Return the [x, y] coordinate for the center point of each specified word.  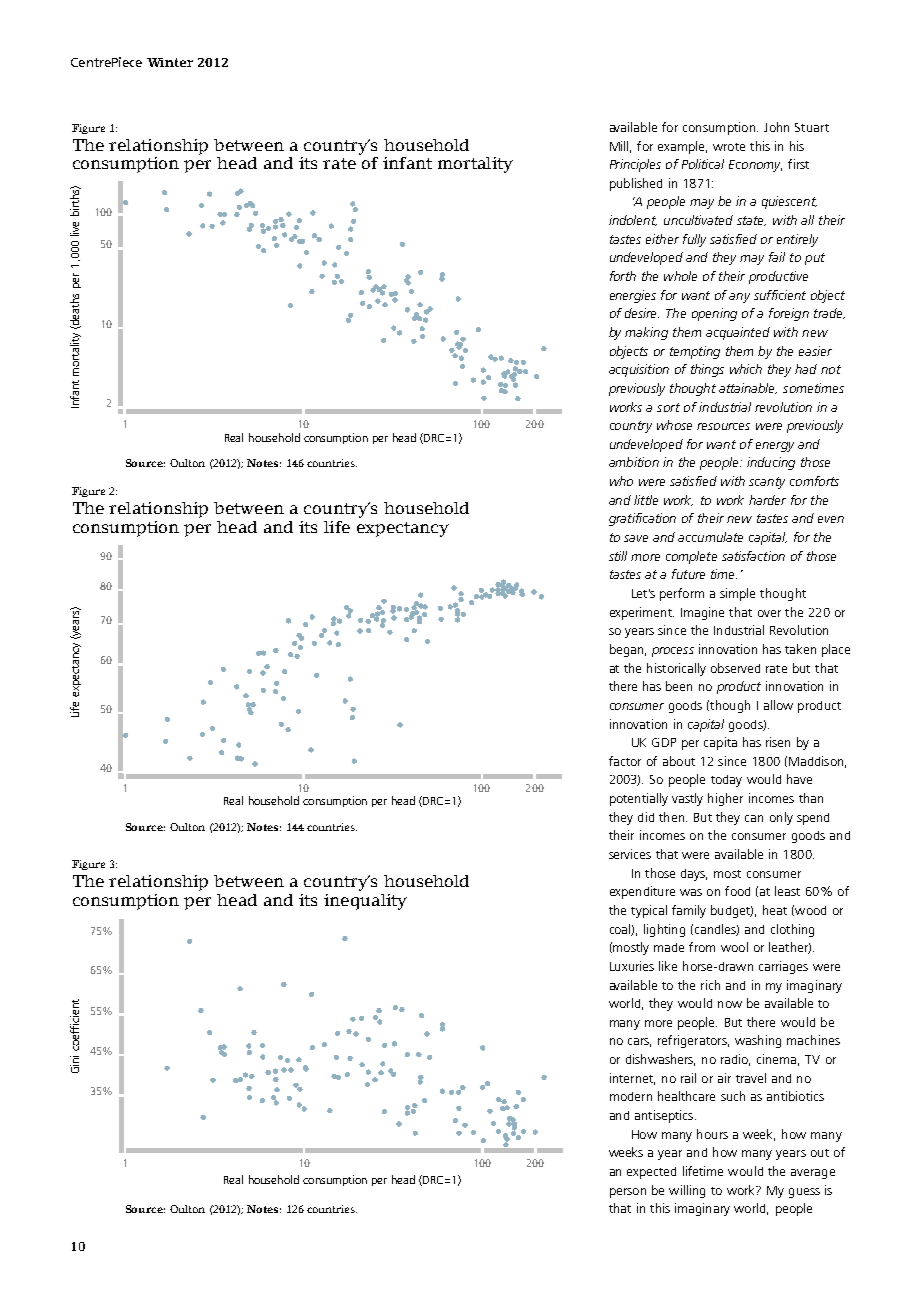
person [628, 1193]
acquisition [639, 370]
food [737, 891]
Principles [635, 165]
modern [631, 1096]
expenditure [642, 892]
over [769, 613]
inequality [365, 902]
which [746, 369]
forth [623, 276]
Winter [170, 62]
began [626, 650]
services [630, 854]
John [776, 127]
